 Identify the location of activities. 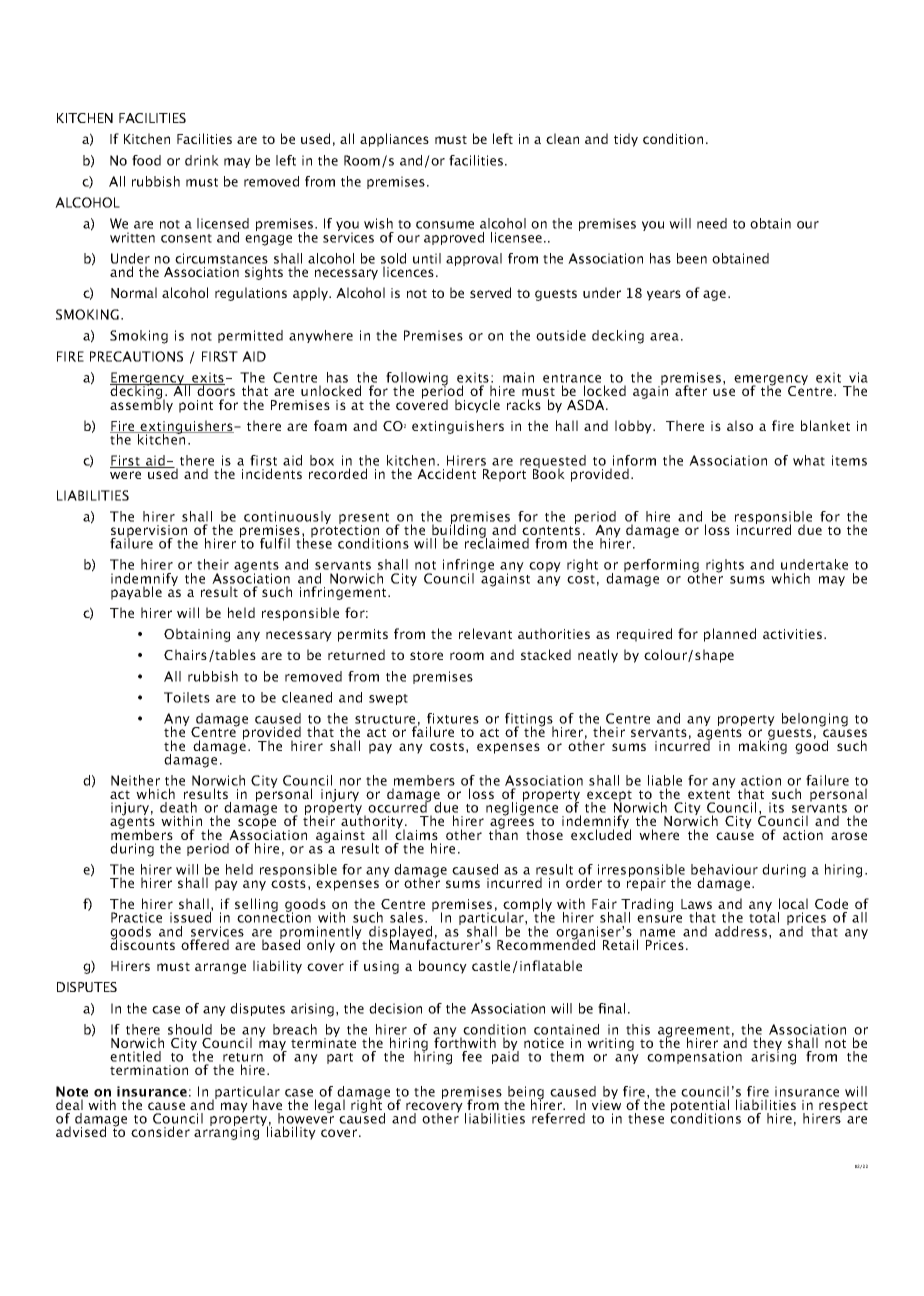
(794, 634).
